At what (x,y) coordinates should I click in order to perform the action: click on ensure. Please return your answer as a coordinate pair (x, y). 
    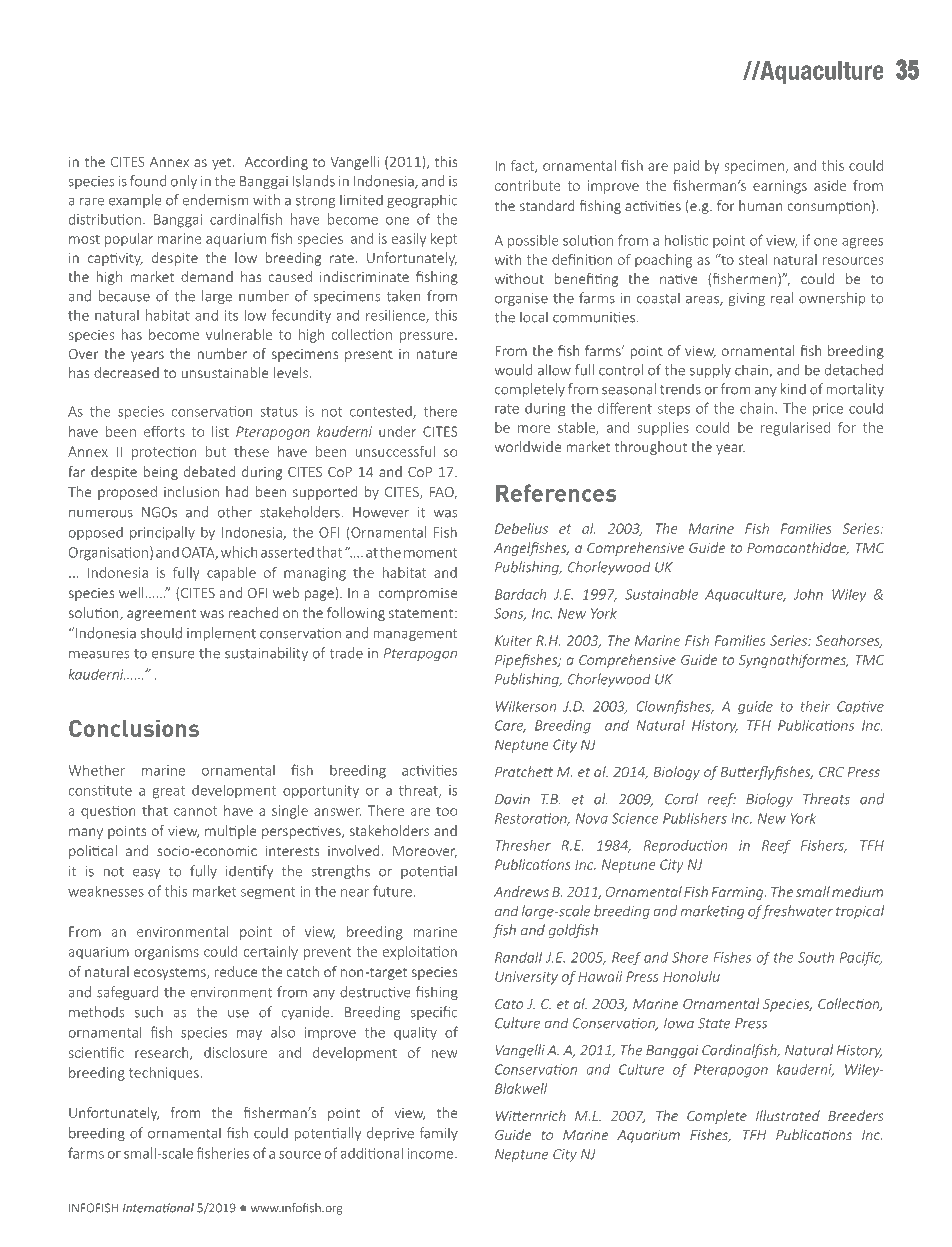
    Looking at the image, I should click on (173, 654).
